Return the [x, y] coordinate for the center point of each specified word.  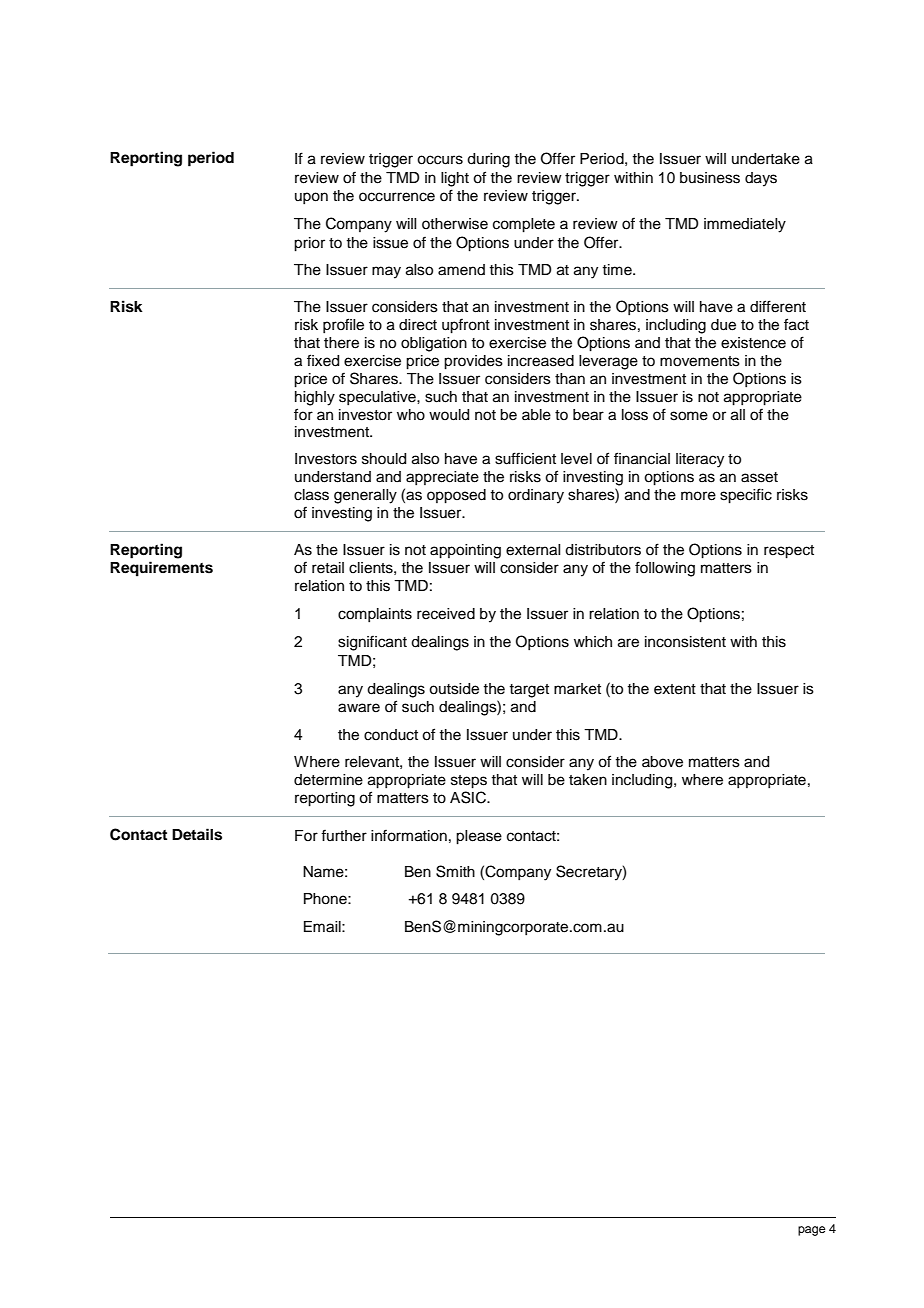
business [710, 178]
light [455, 179]
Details [197, 834]
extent [675, 689]
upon [311, 198]
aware [359, 708]
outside [454, 689]
